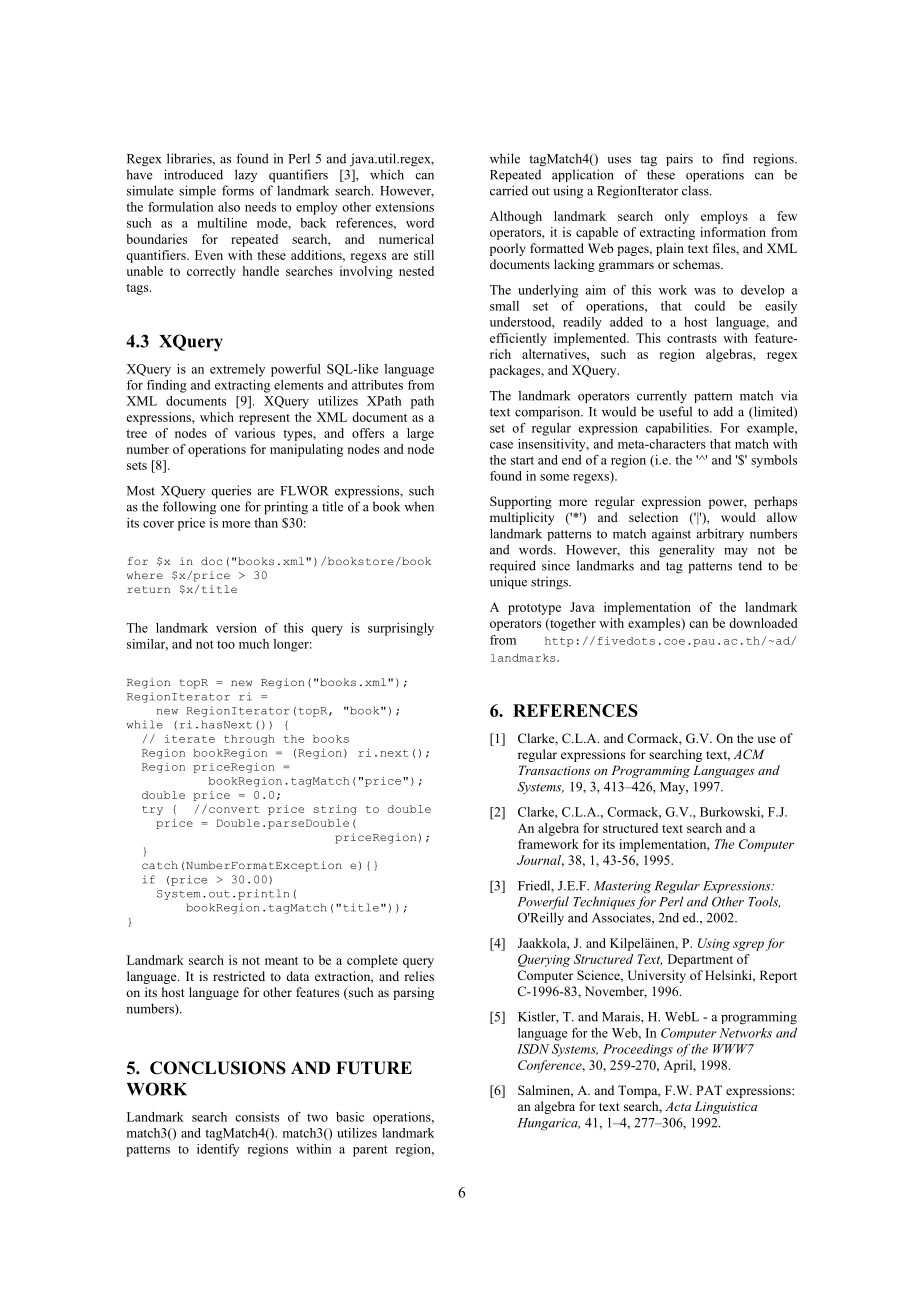 The height and width of the screenshot is (1308, 924). What do you see at coordinates (197, 192) in the screenshot?
I see `simple` at bounding box center [197, 192].
